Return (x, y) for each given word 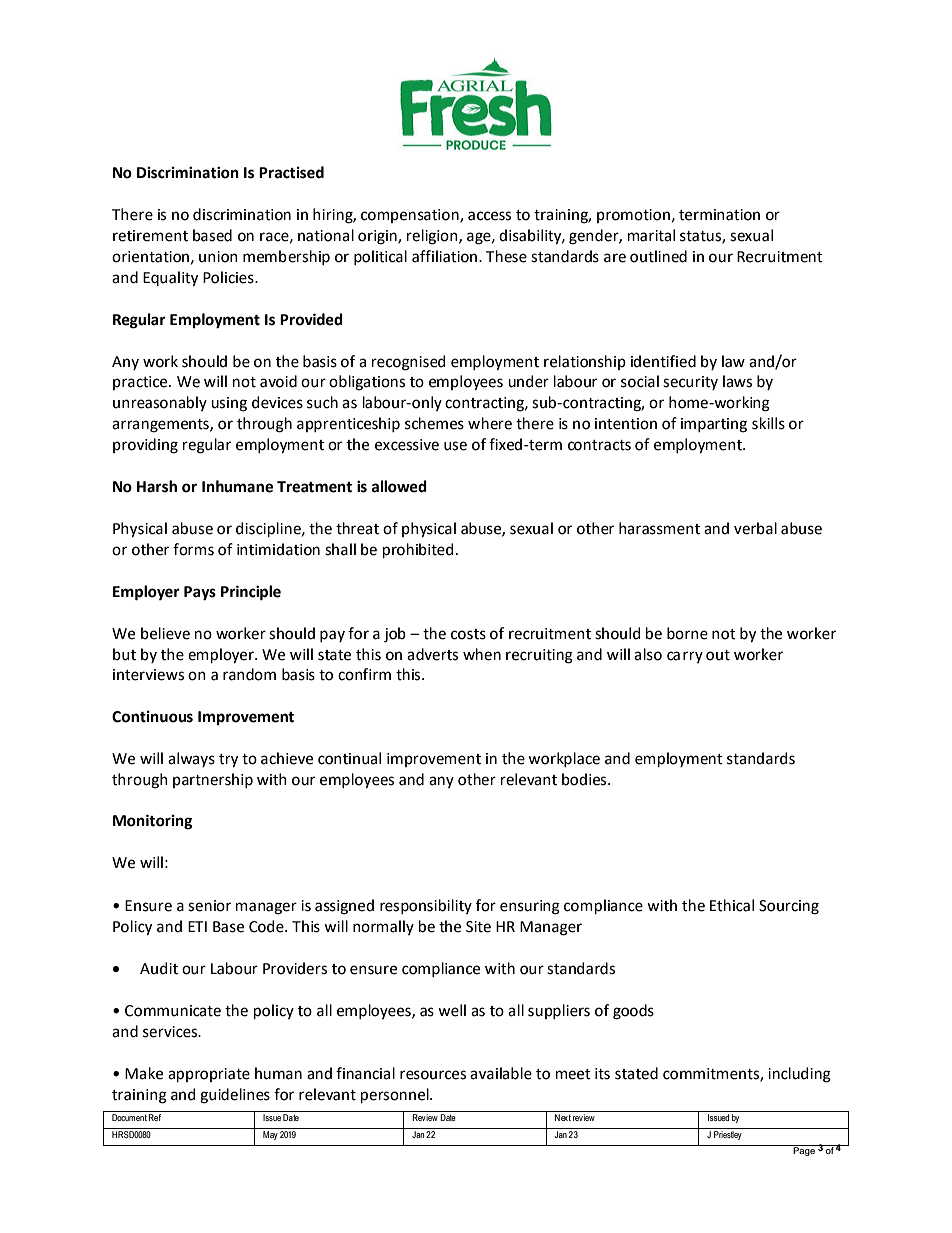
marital (651, 235)
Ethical (732, 905)
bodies (585, 779)
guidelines (235, 1096)
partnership (213, 780)
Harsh (157, 486)
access (489, 216)
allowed (399, 486)
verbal (755, 528)
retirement (150, 236)
